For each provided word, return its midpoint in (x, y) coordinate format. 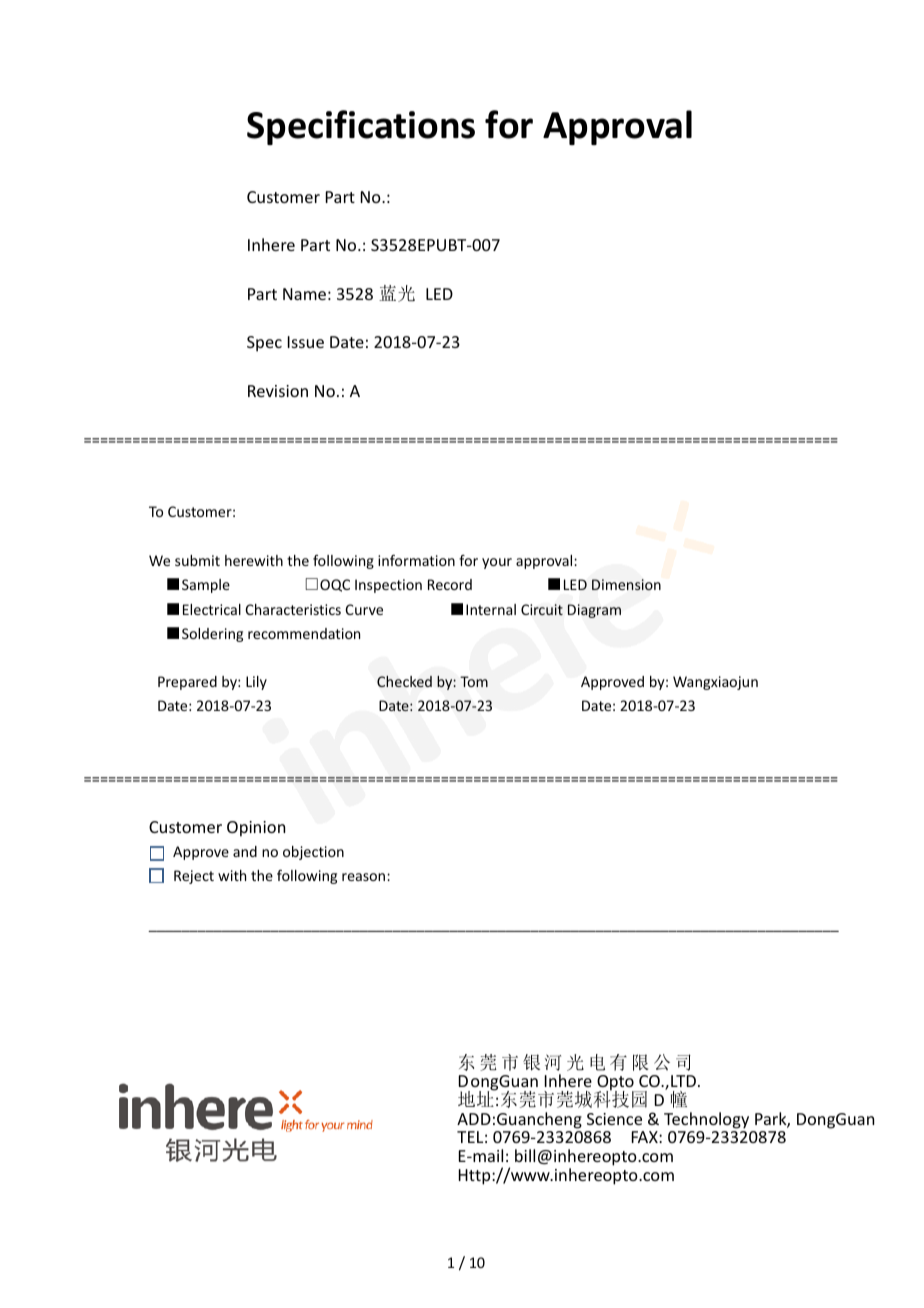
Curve (364, 609)
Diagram (594, 611)
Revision (278, 391)
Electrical (212, 609)
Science (614, 1119)
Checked (404, 681)
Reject (194, 877)
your (497, 563)
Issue (306, 342)
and (245, 851)
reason (365, 877)
